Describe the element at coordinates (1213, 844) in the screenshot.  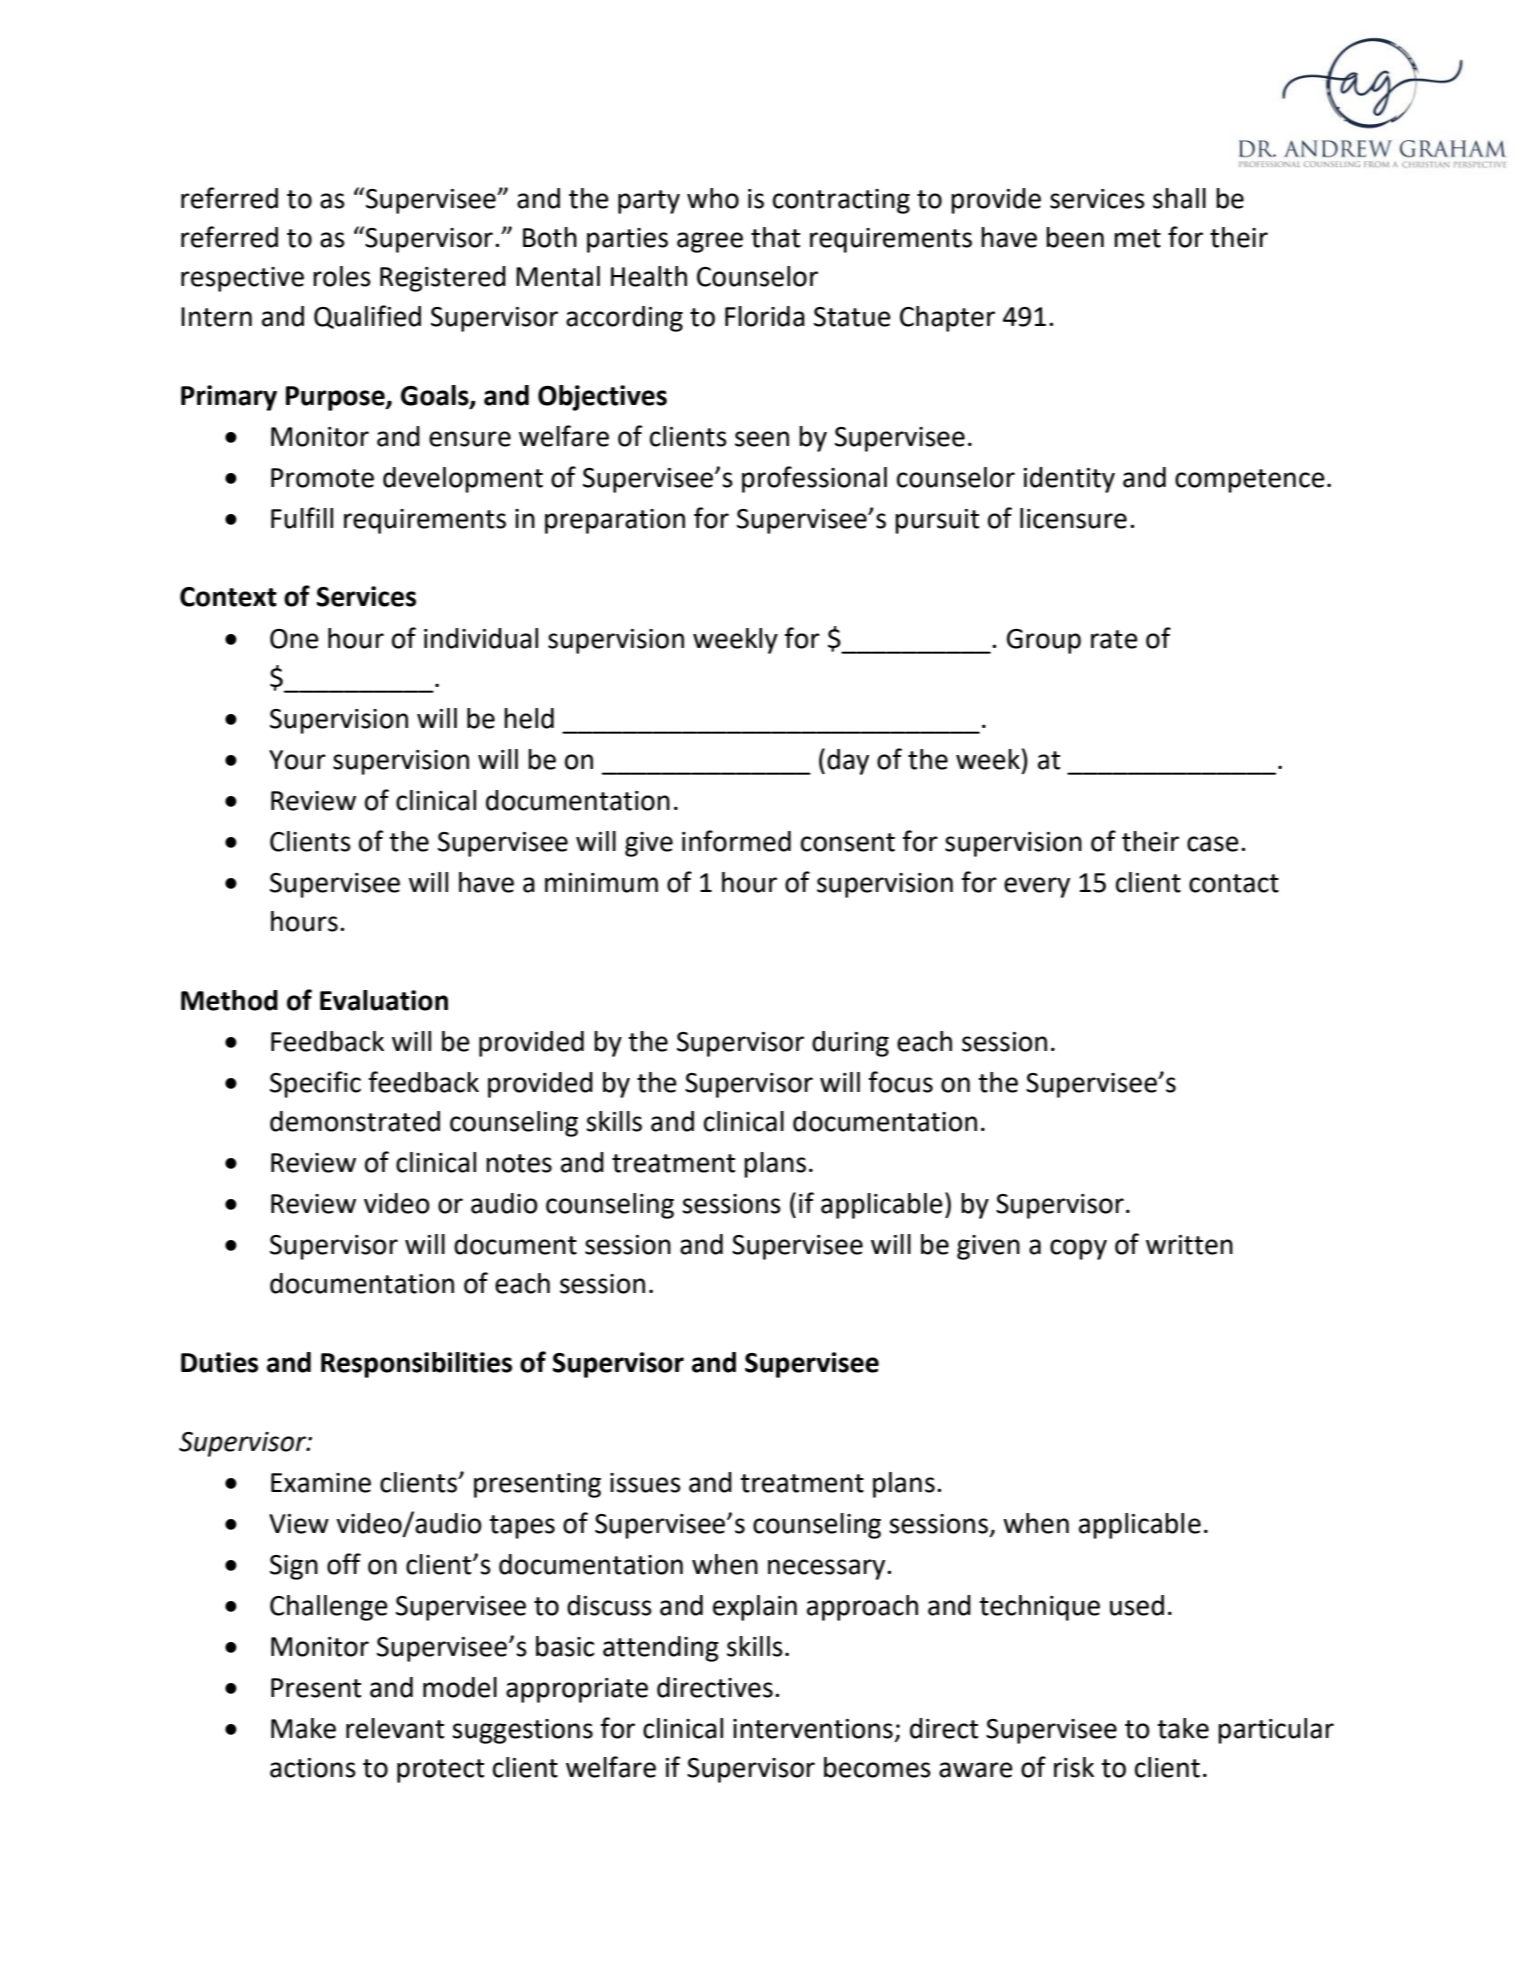
I see `case` at that location.
